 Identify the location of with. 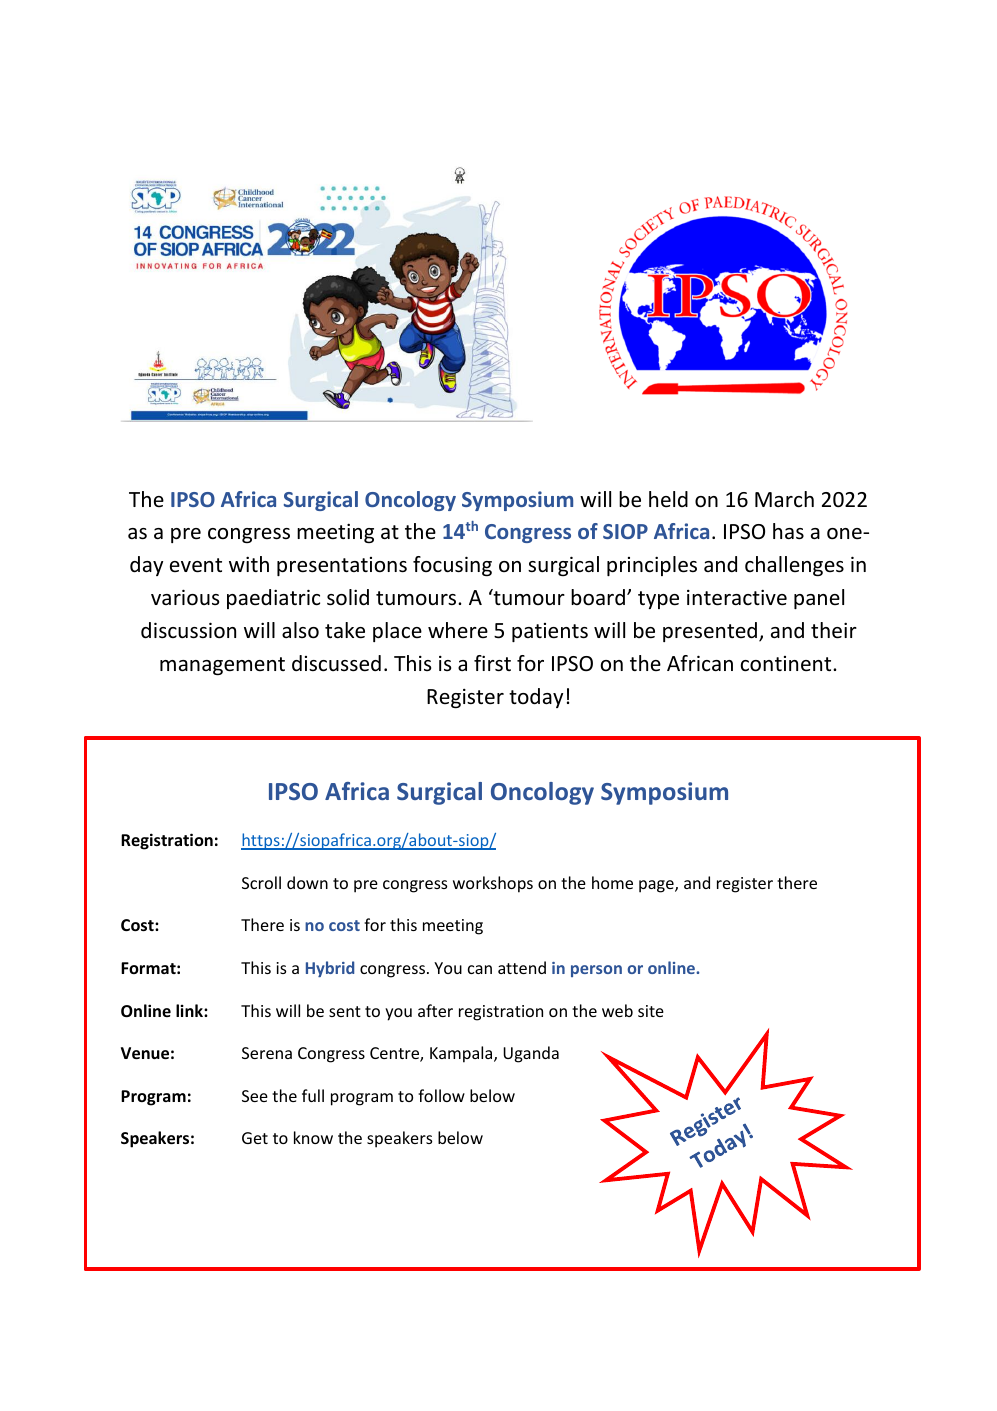
(249, 564).
